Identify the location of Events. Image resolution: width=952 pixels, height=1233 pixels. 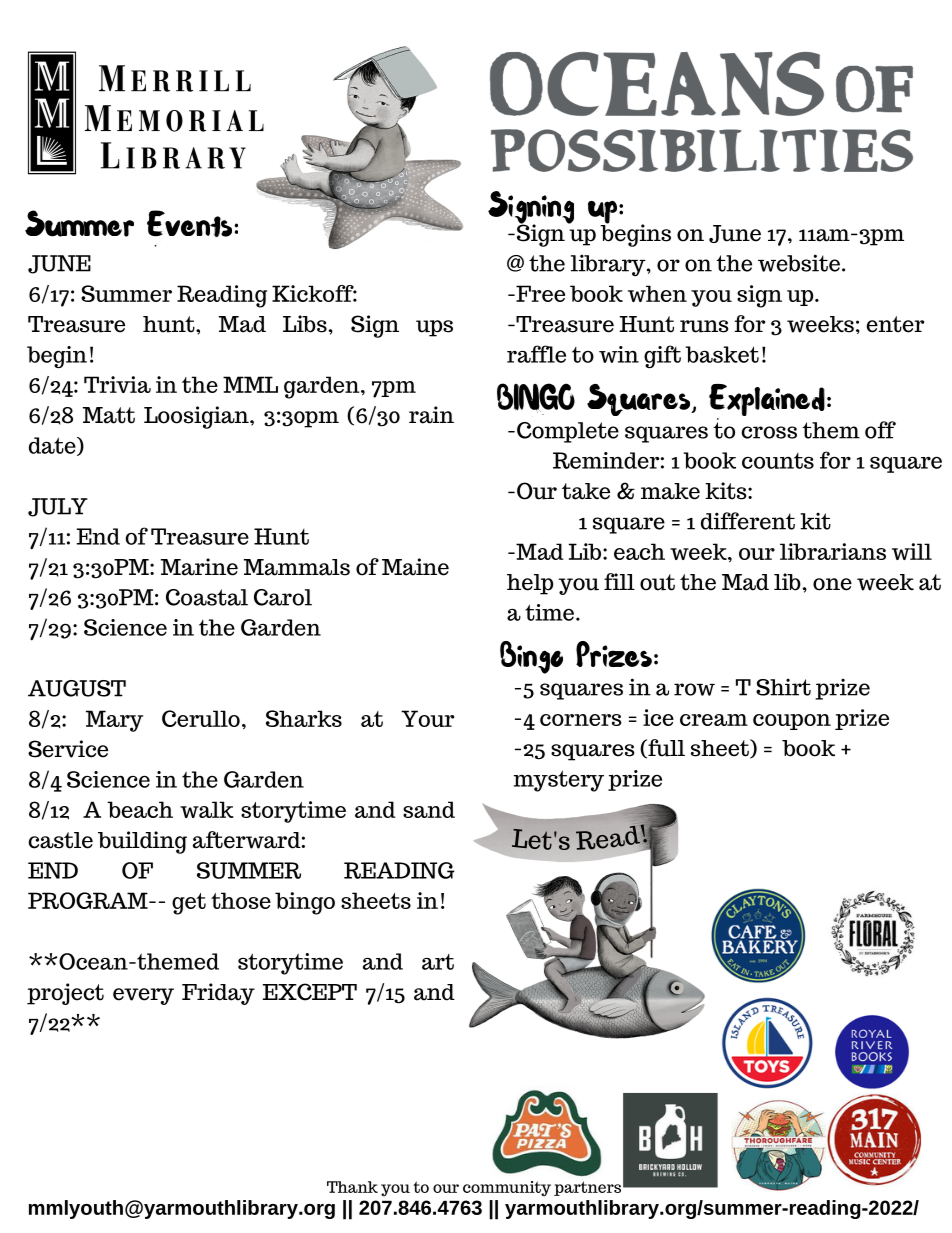
(191, 228).
